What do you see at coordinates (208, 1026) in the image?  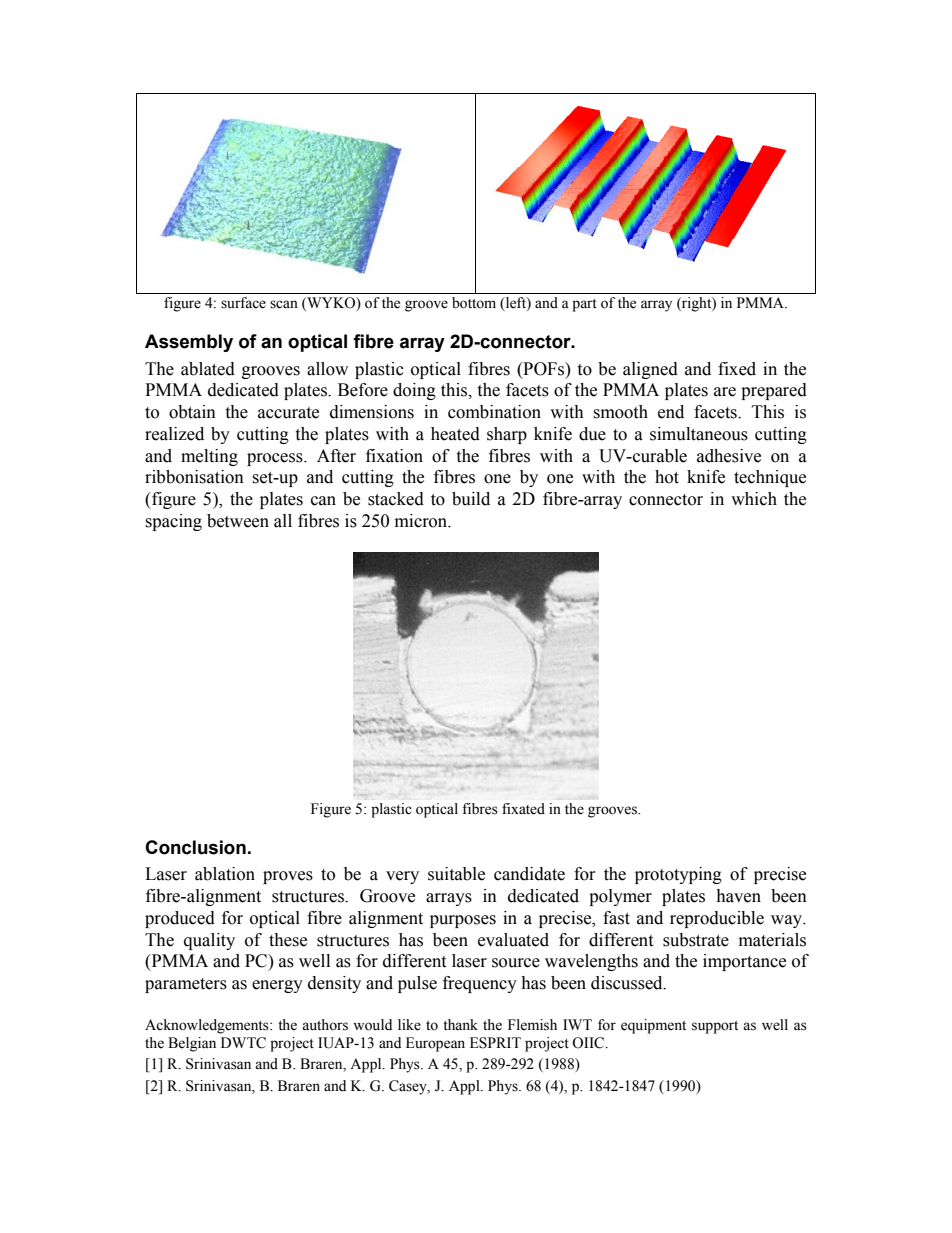 I see `Acknowledgements` at bounding box center [208, 1026].
